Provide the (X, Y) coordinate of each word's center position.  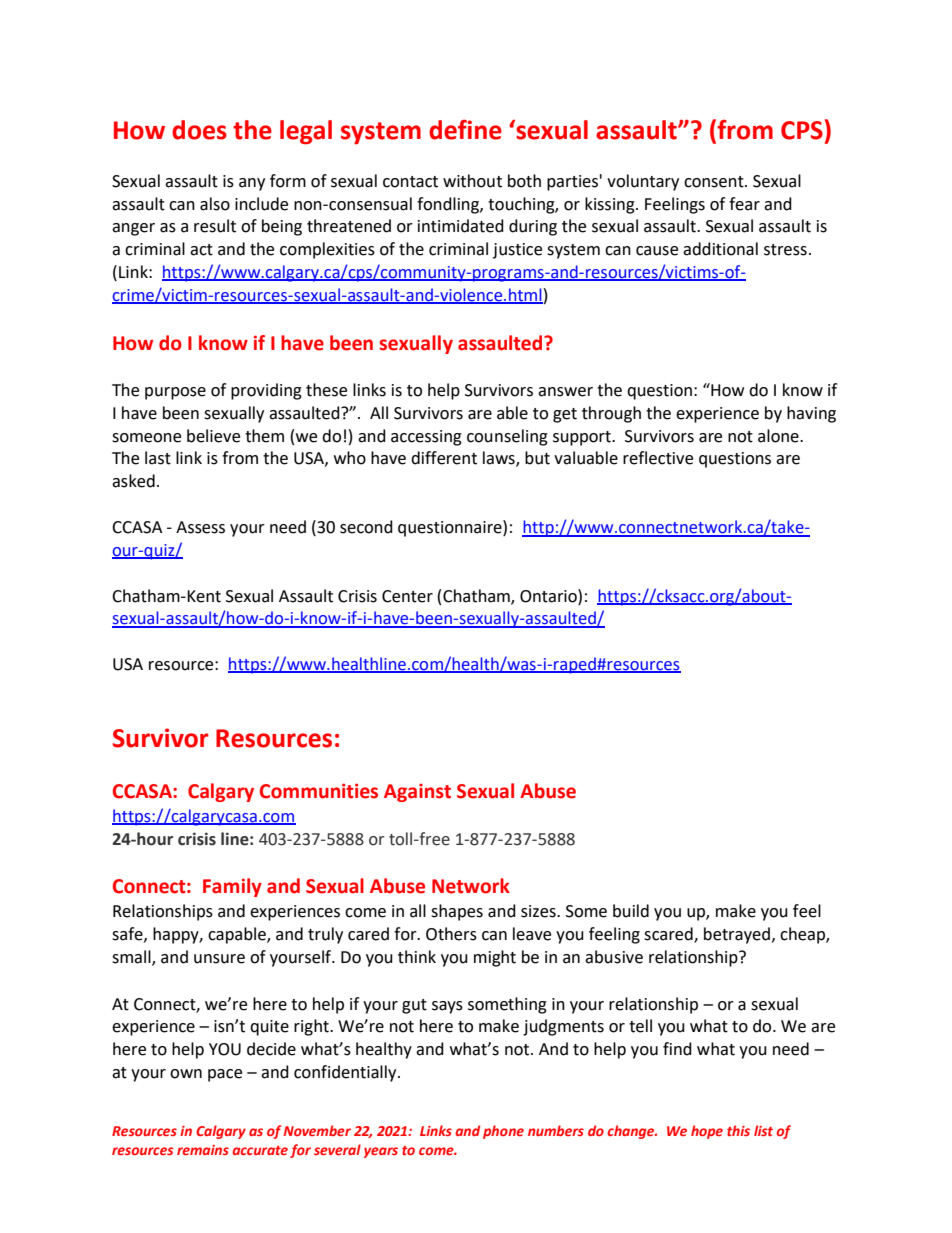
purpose (175, 393)
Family (232, 887)
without (472, 181)
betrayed (738, 935)
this (738, 1130)
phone (503, 1132)
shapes (457, 912)
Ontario (549, 596)
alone (779, 436)
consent (715, 182)
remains (203, 1150)
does (199, 130)
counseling (507, 437)
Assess (200, 527)
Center (407, 596)
